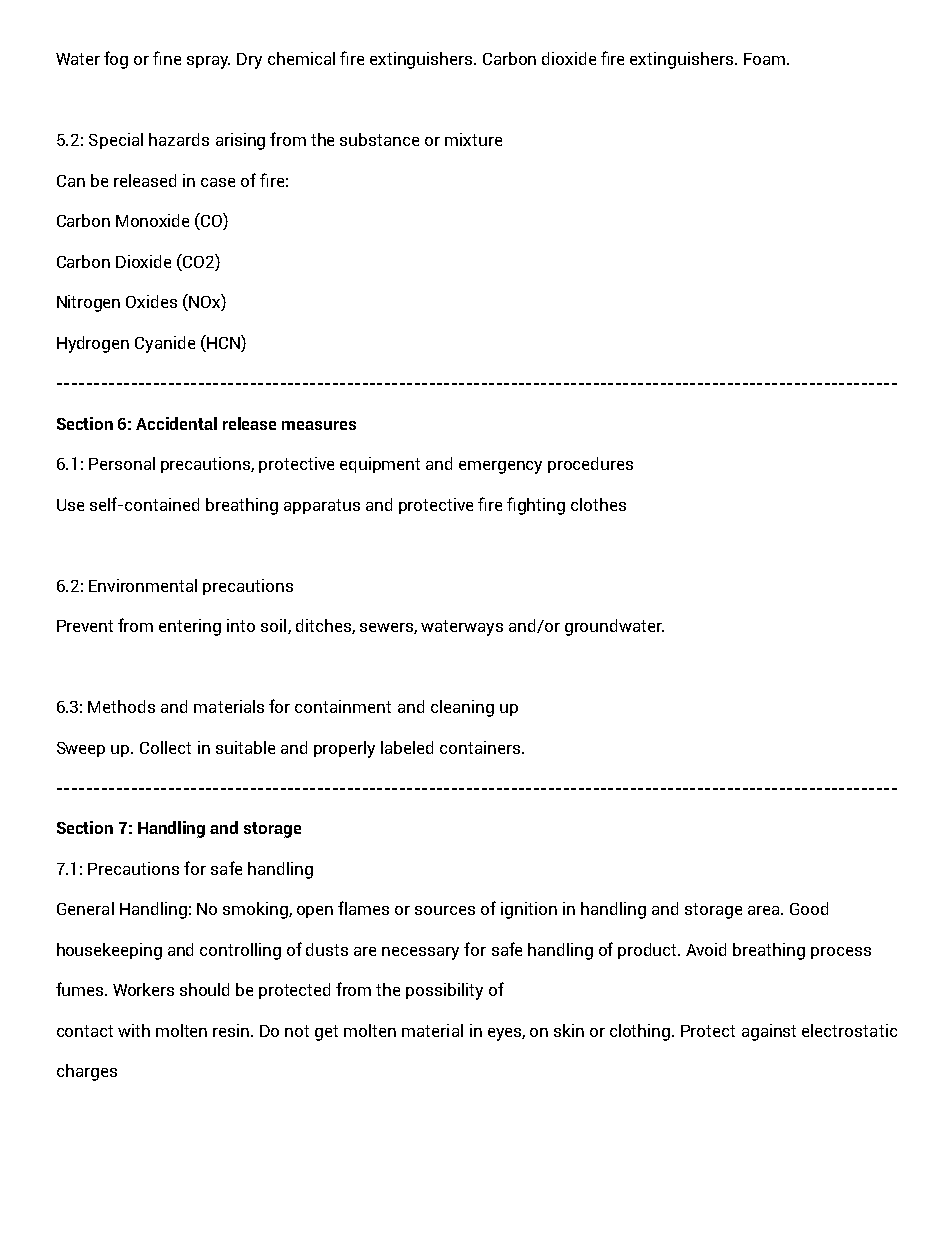 The height and width of the page is (1233, 952). What do you see at coordinates (473, 139) in the page?
I see `mixture` at bounding box center [473, 139].
